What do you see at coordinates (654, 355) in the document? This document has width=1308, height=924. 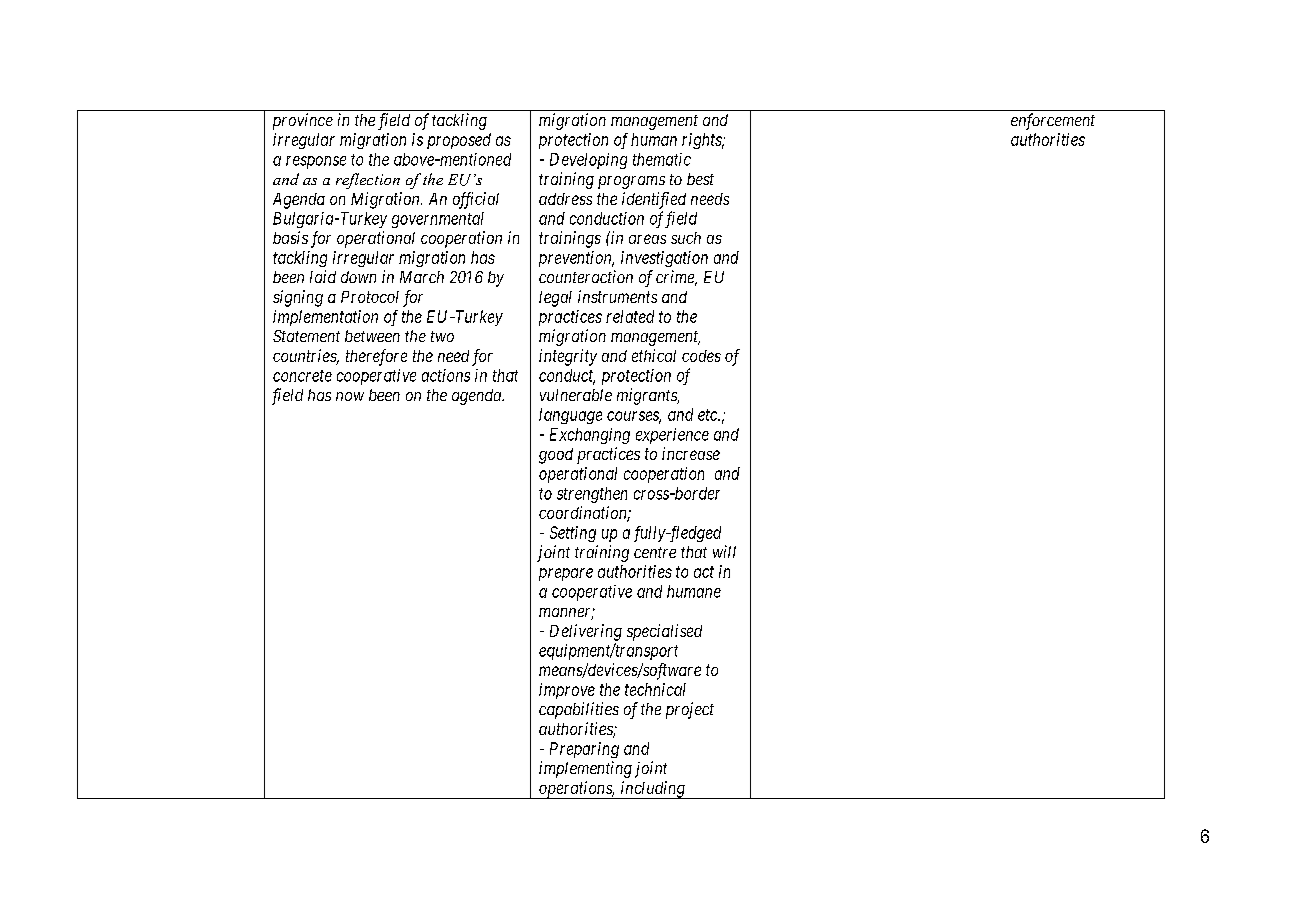 I see `ethical` at bounding box center [654, 355].
